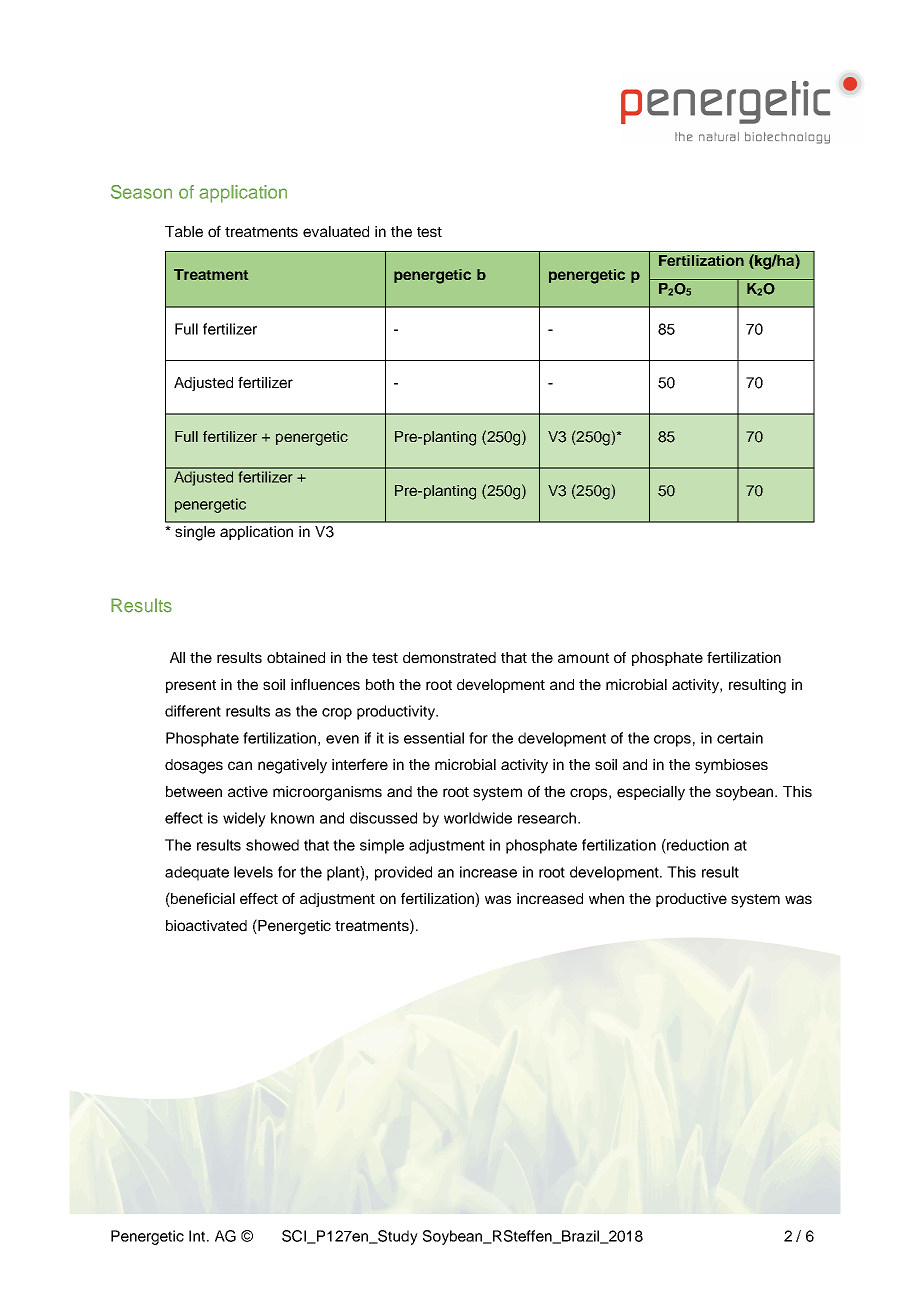 The height and width of the document is (1309, 924). What do you see at coordinates (336, 231) in the document?
I see `evaluated` at bounding box center [336, 231].
